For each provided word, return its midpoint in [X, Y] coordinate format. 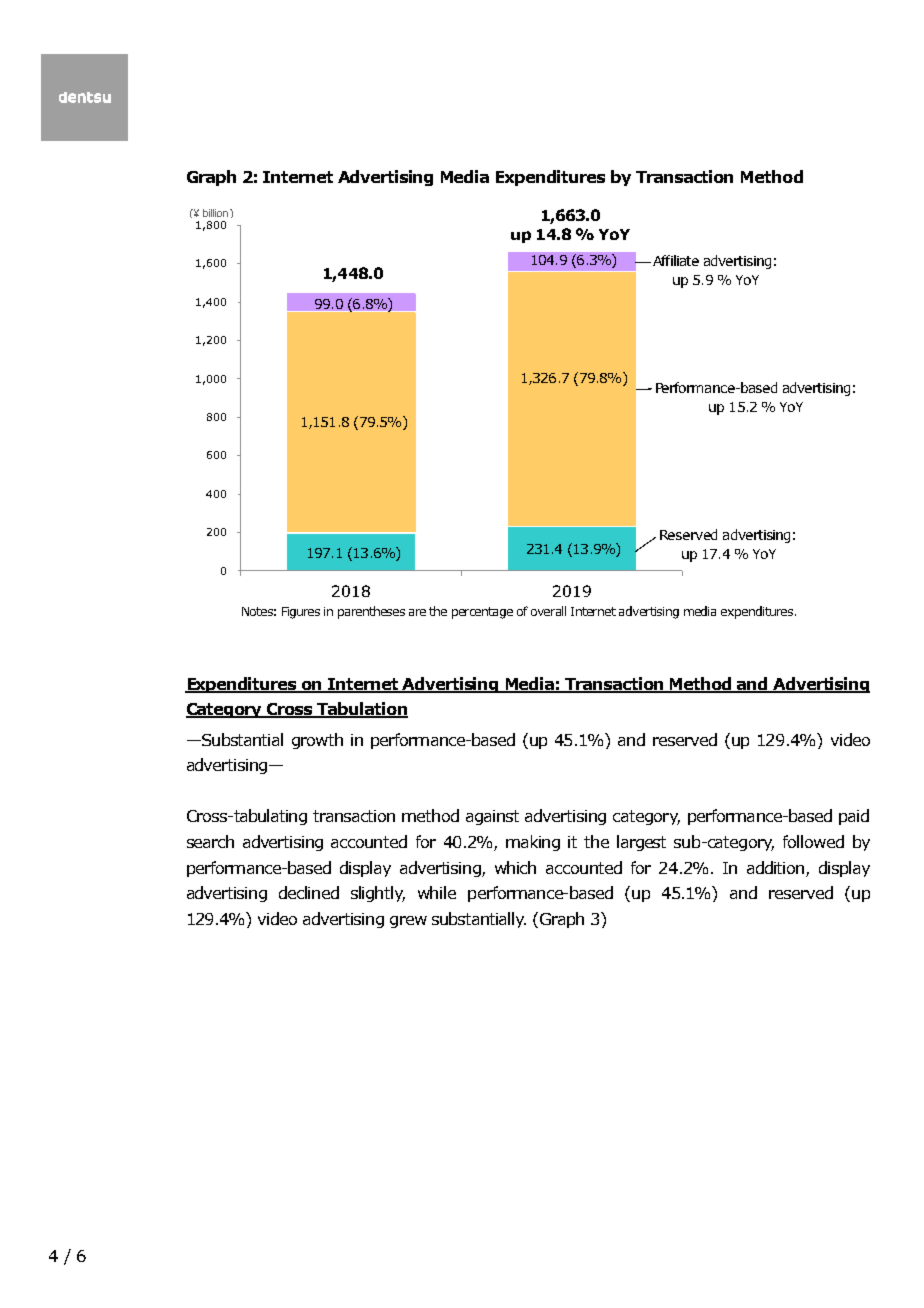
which [515, 867]
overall [548, 611]
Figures [301, 613]
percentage [482, 613]
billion [217, 213]
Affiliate [674, 260]
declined [309, 892]
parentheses [371, 612]
